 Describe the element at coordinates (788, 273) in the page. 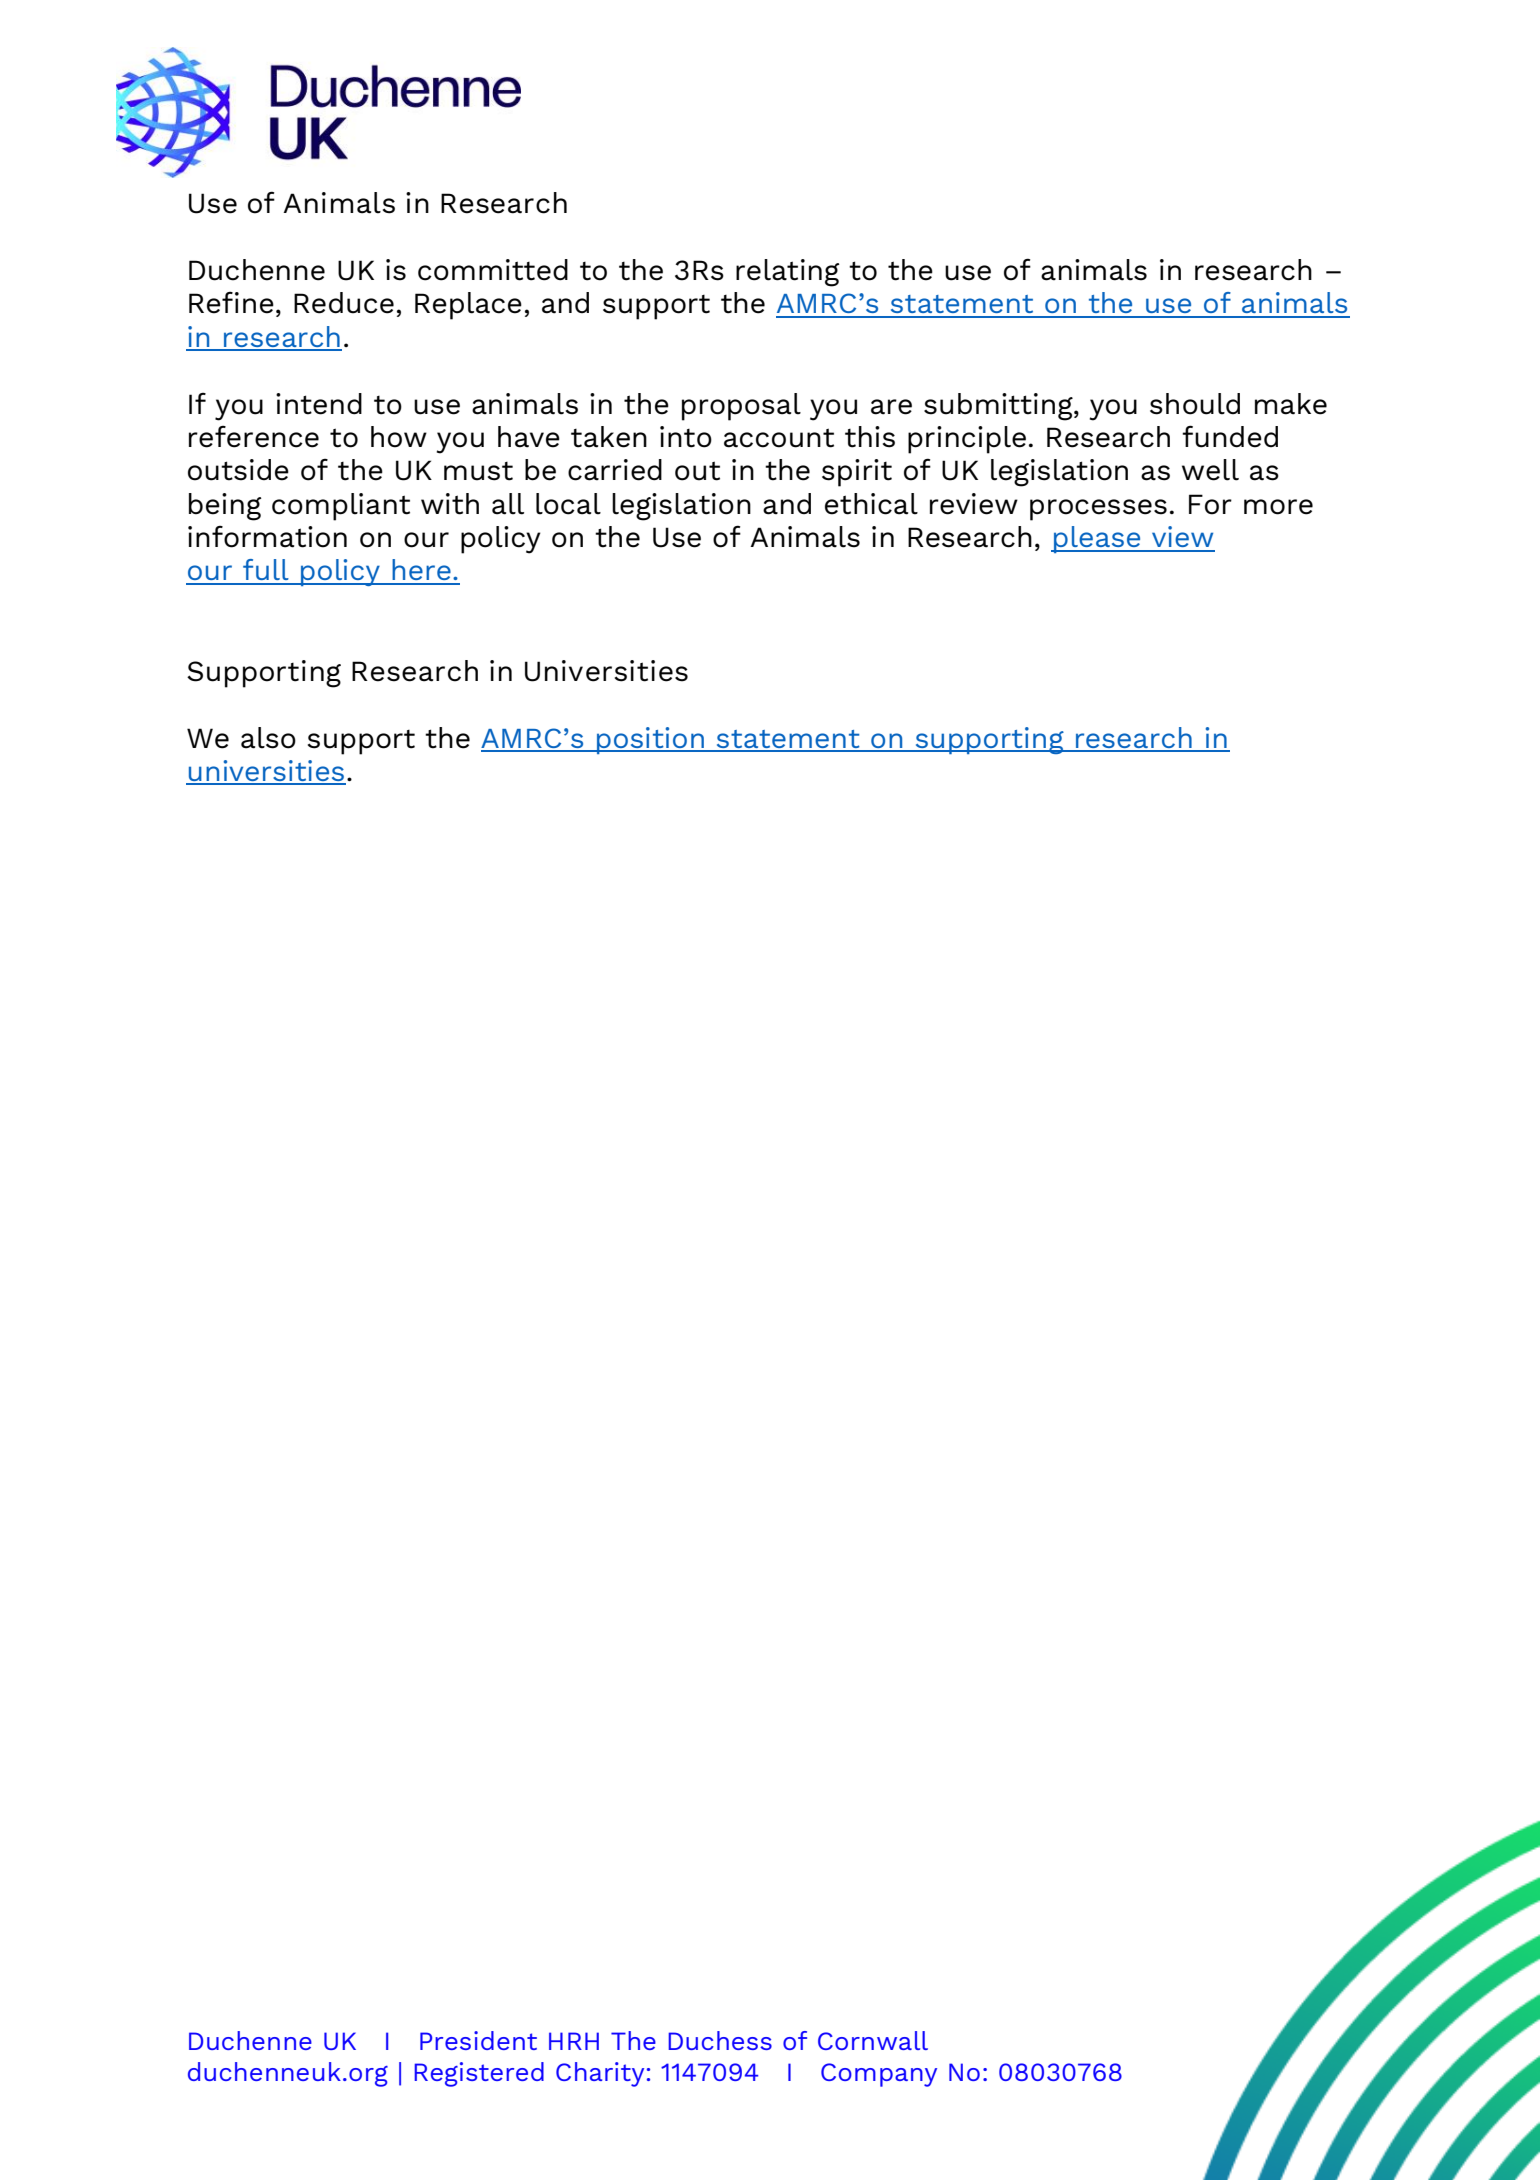

I see `relating` at that location.
